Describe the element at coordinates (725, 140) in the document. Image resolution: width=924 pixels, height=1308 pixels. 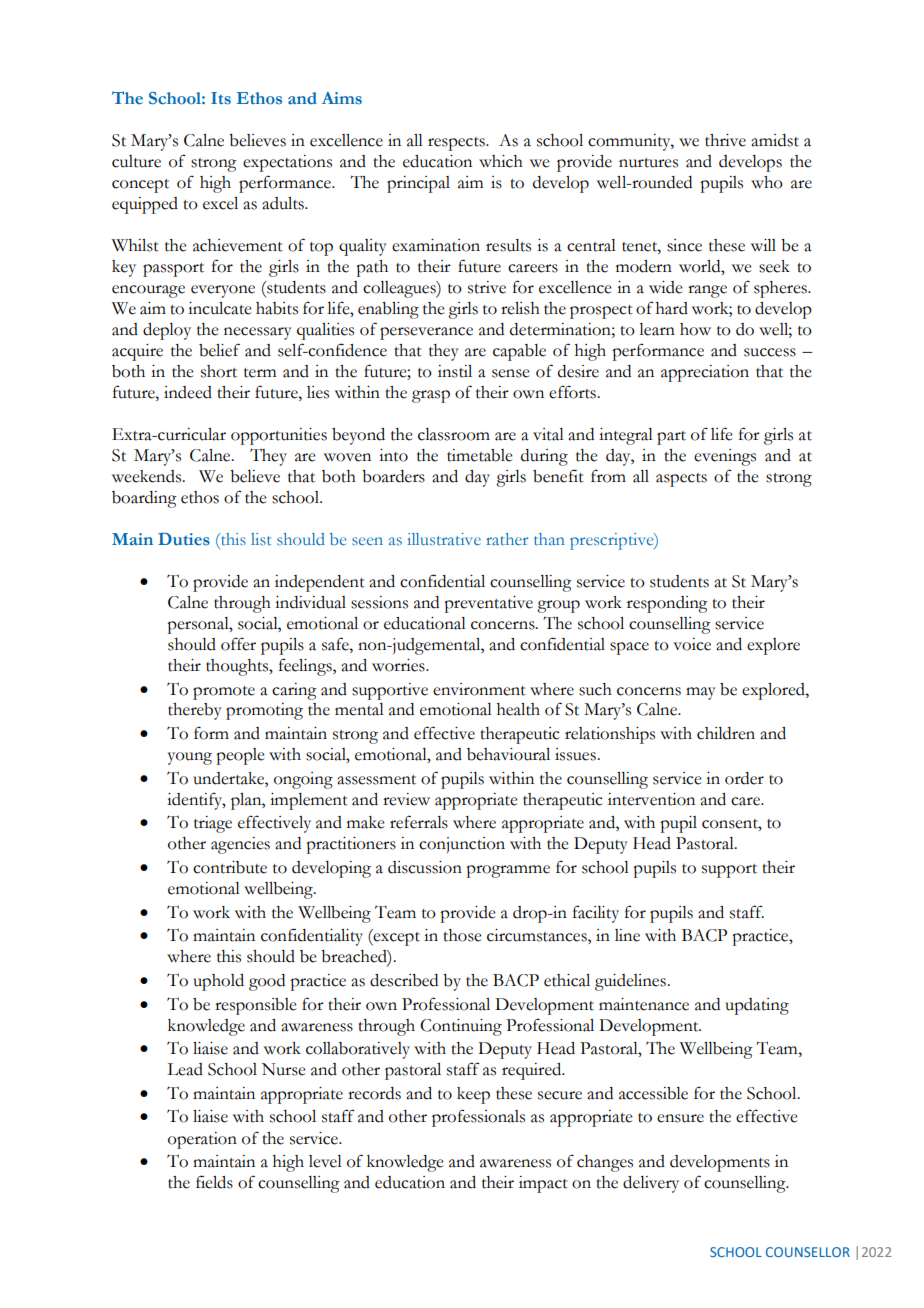
I see `thrive` at that location.
